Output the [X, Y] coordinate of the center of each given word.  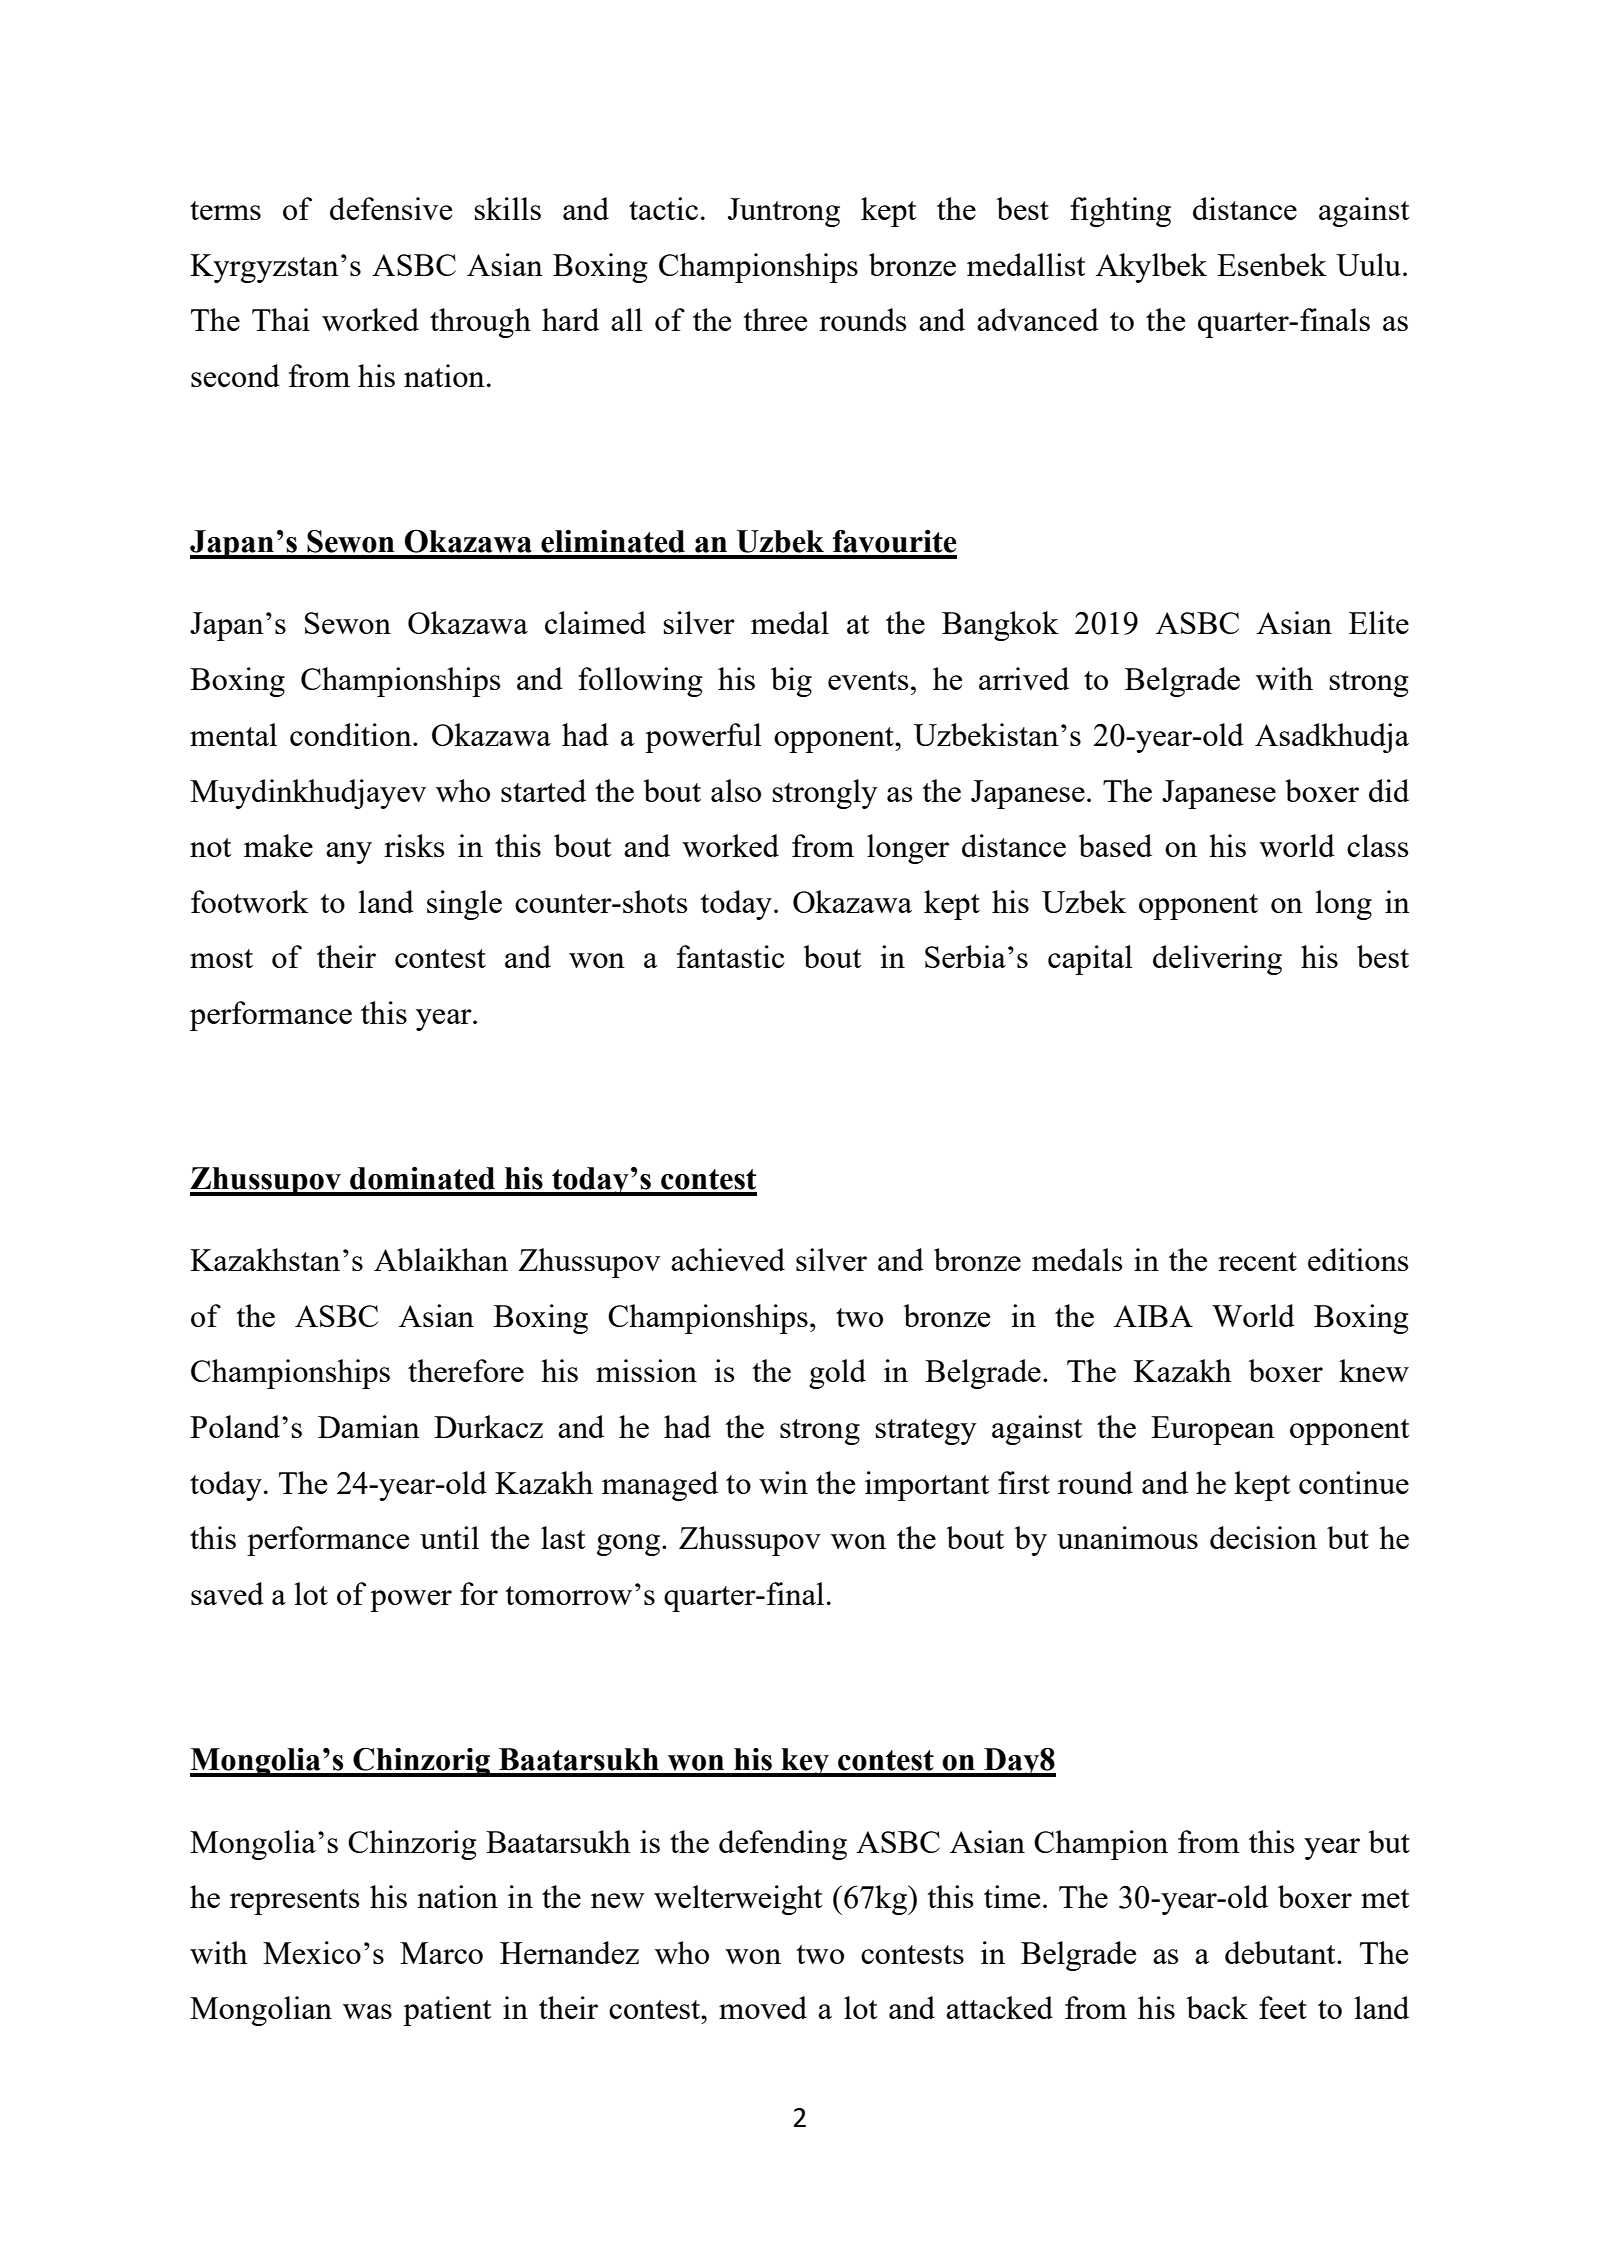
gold [837, 1374]
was [367, 2011]
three [775, 319]
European [1213, 1430]
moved [763, 2007]
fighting [1120, 212]
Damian [369, 1426]
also [736, 790]
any [349, 853]
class [1377, 845]
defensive [391, 208]
